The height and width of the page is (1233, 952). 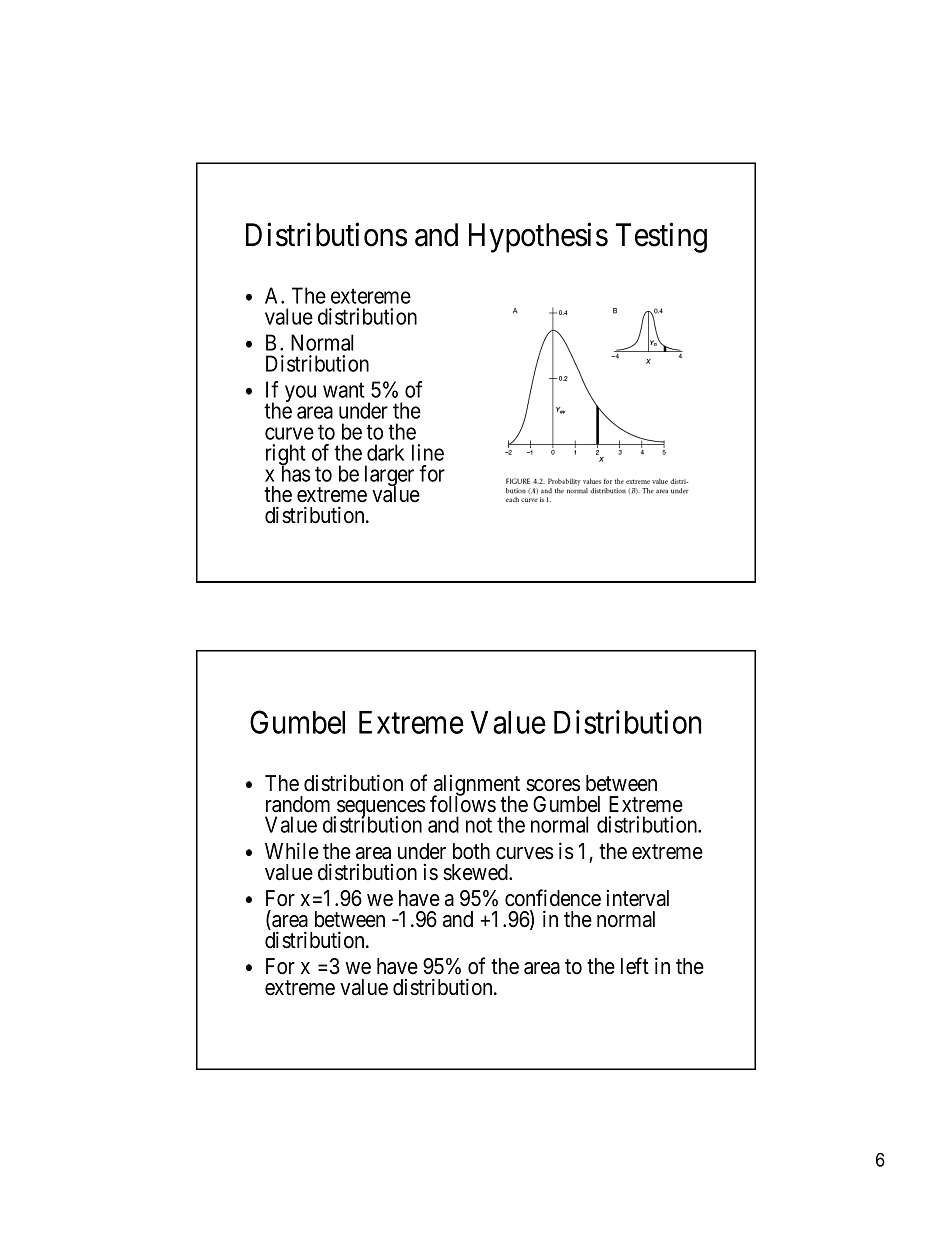 What do you see at coordinates (389, 477) in the page?
I see `larger` at bounding box center [389, 477].
